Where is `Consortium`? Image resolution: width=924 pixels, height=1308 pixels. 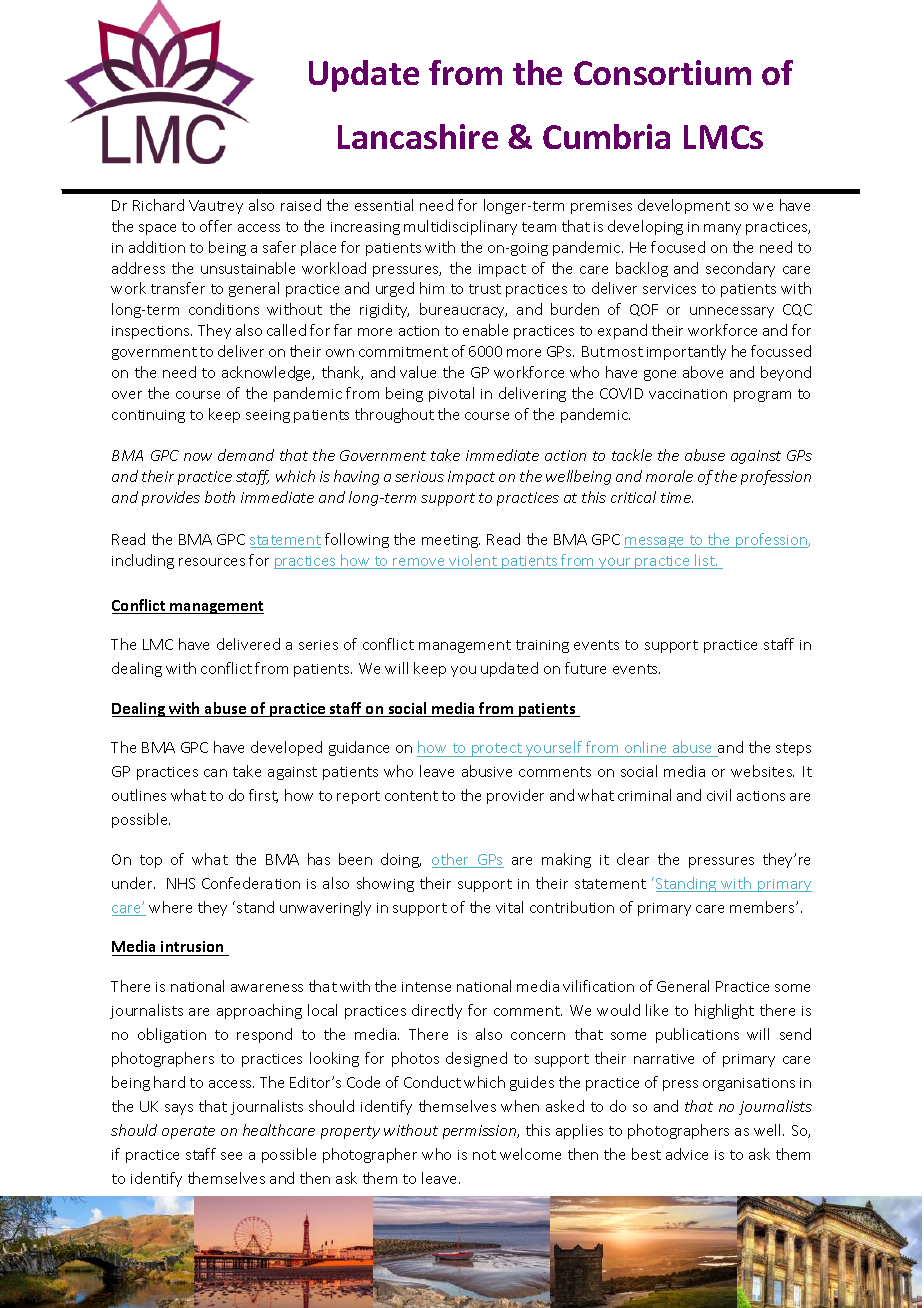 Consortium is located at coordinates (662, 72).
